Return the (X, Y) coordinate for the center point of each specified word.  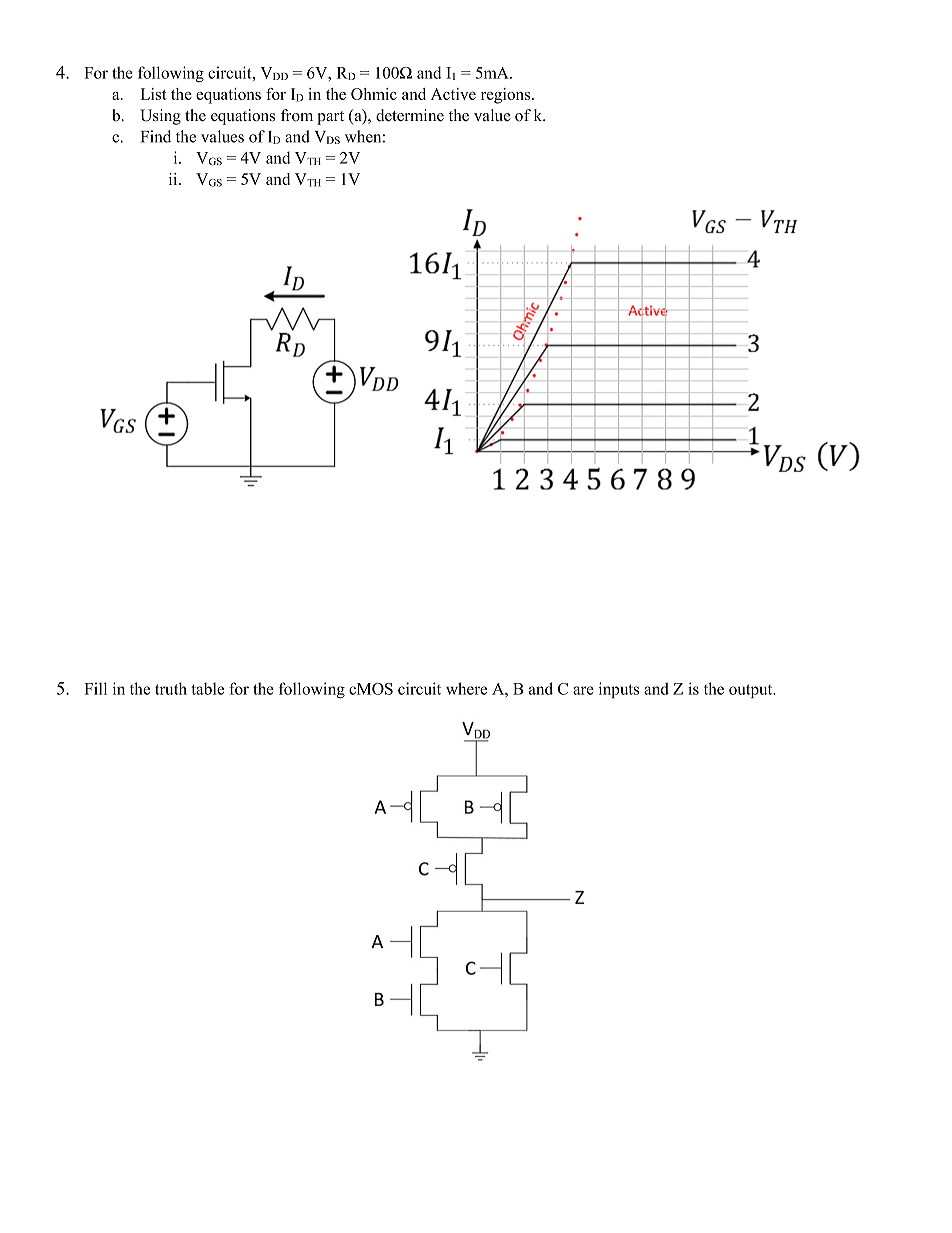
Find (156, 136)
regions (507, 96)
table (207, 688)
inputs (619, 690)
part (330, 118)
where (466, 688)
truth (171, 688)
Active (453, 94)
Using (160, 117)
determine (410, 115)
